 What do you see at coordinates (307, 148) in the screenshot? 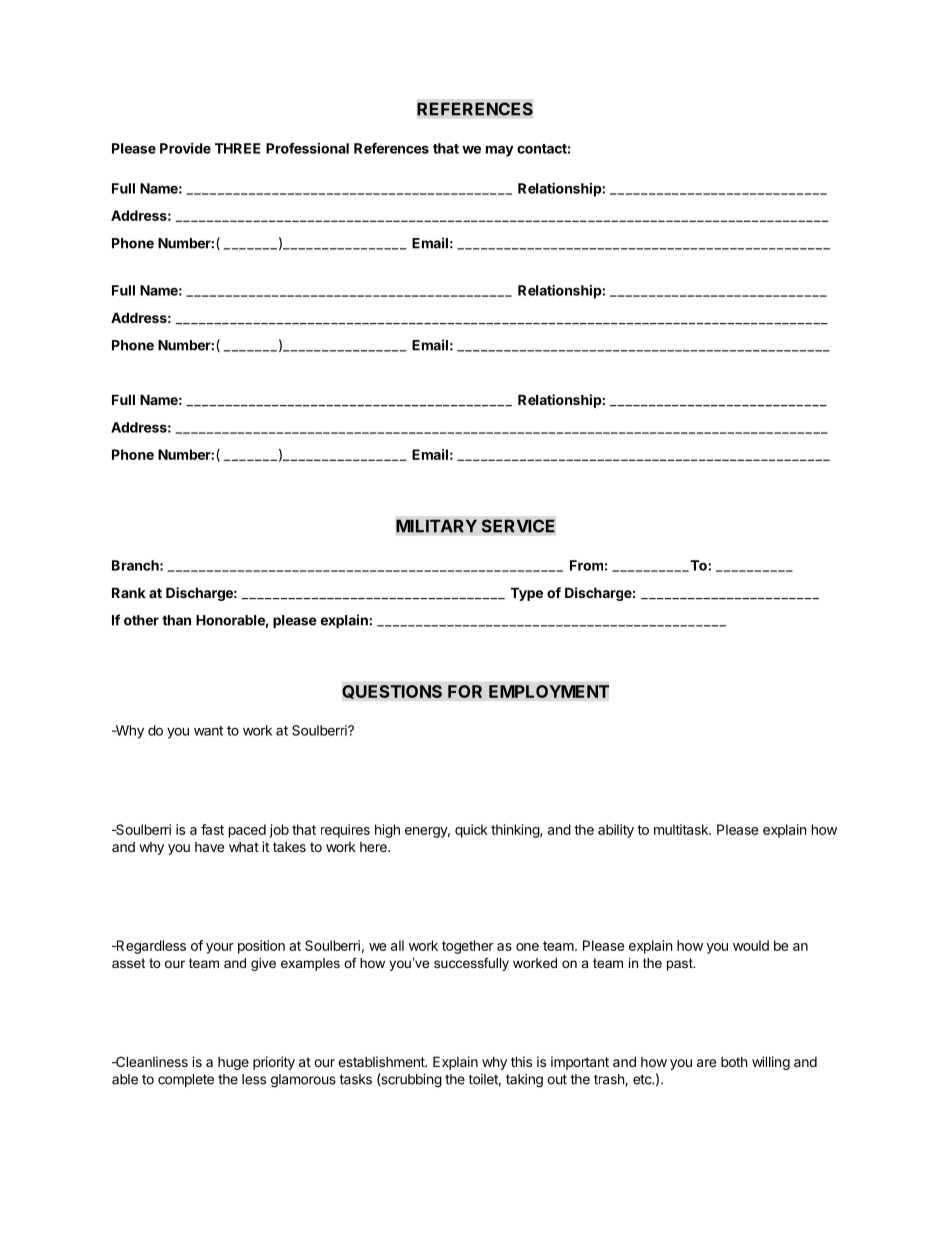
I see `Professional` at bounding box center [307, 148].
